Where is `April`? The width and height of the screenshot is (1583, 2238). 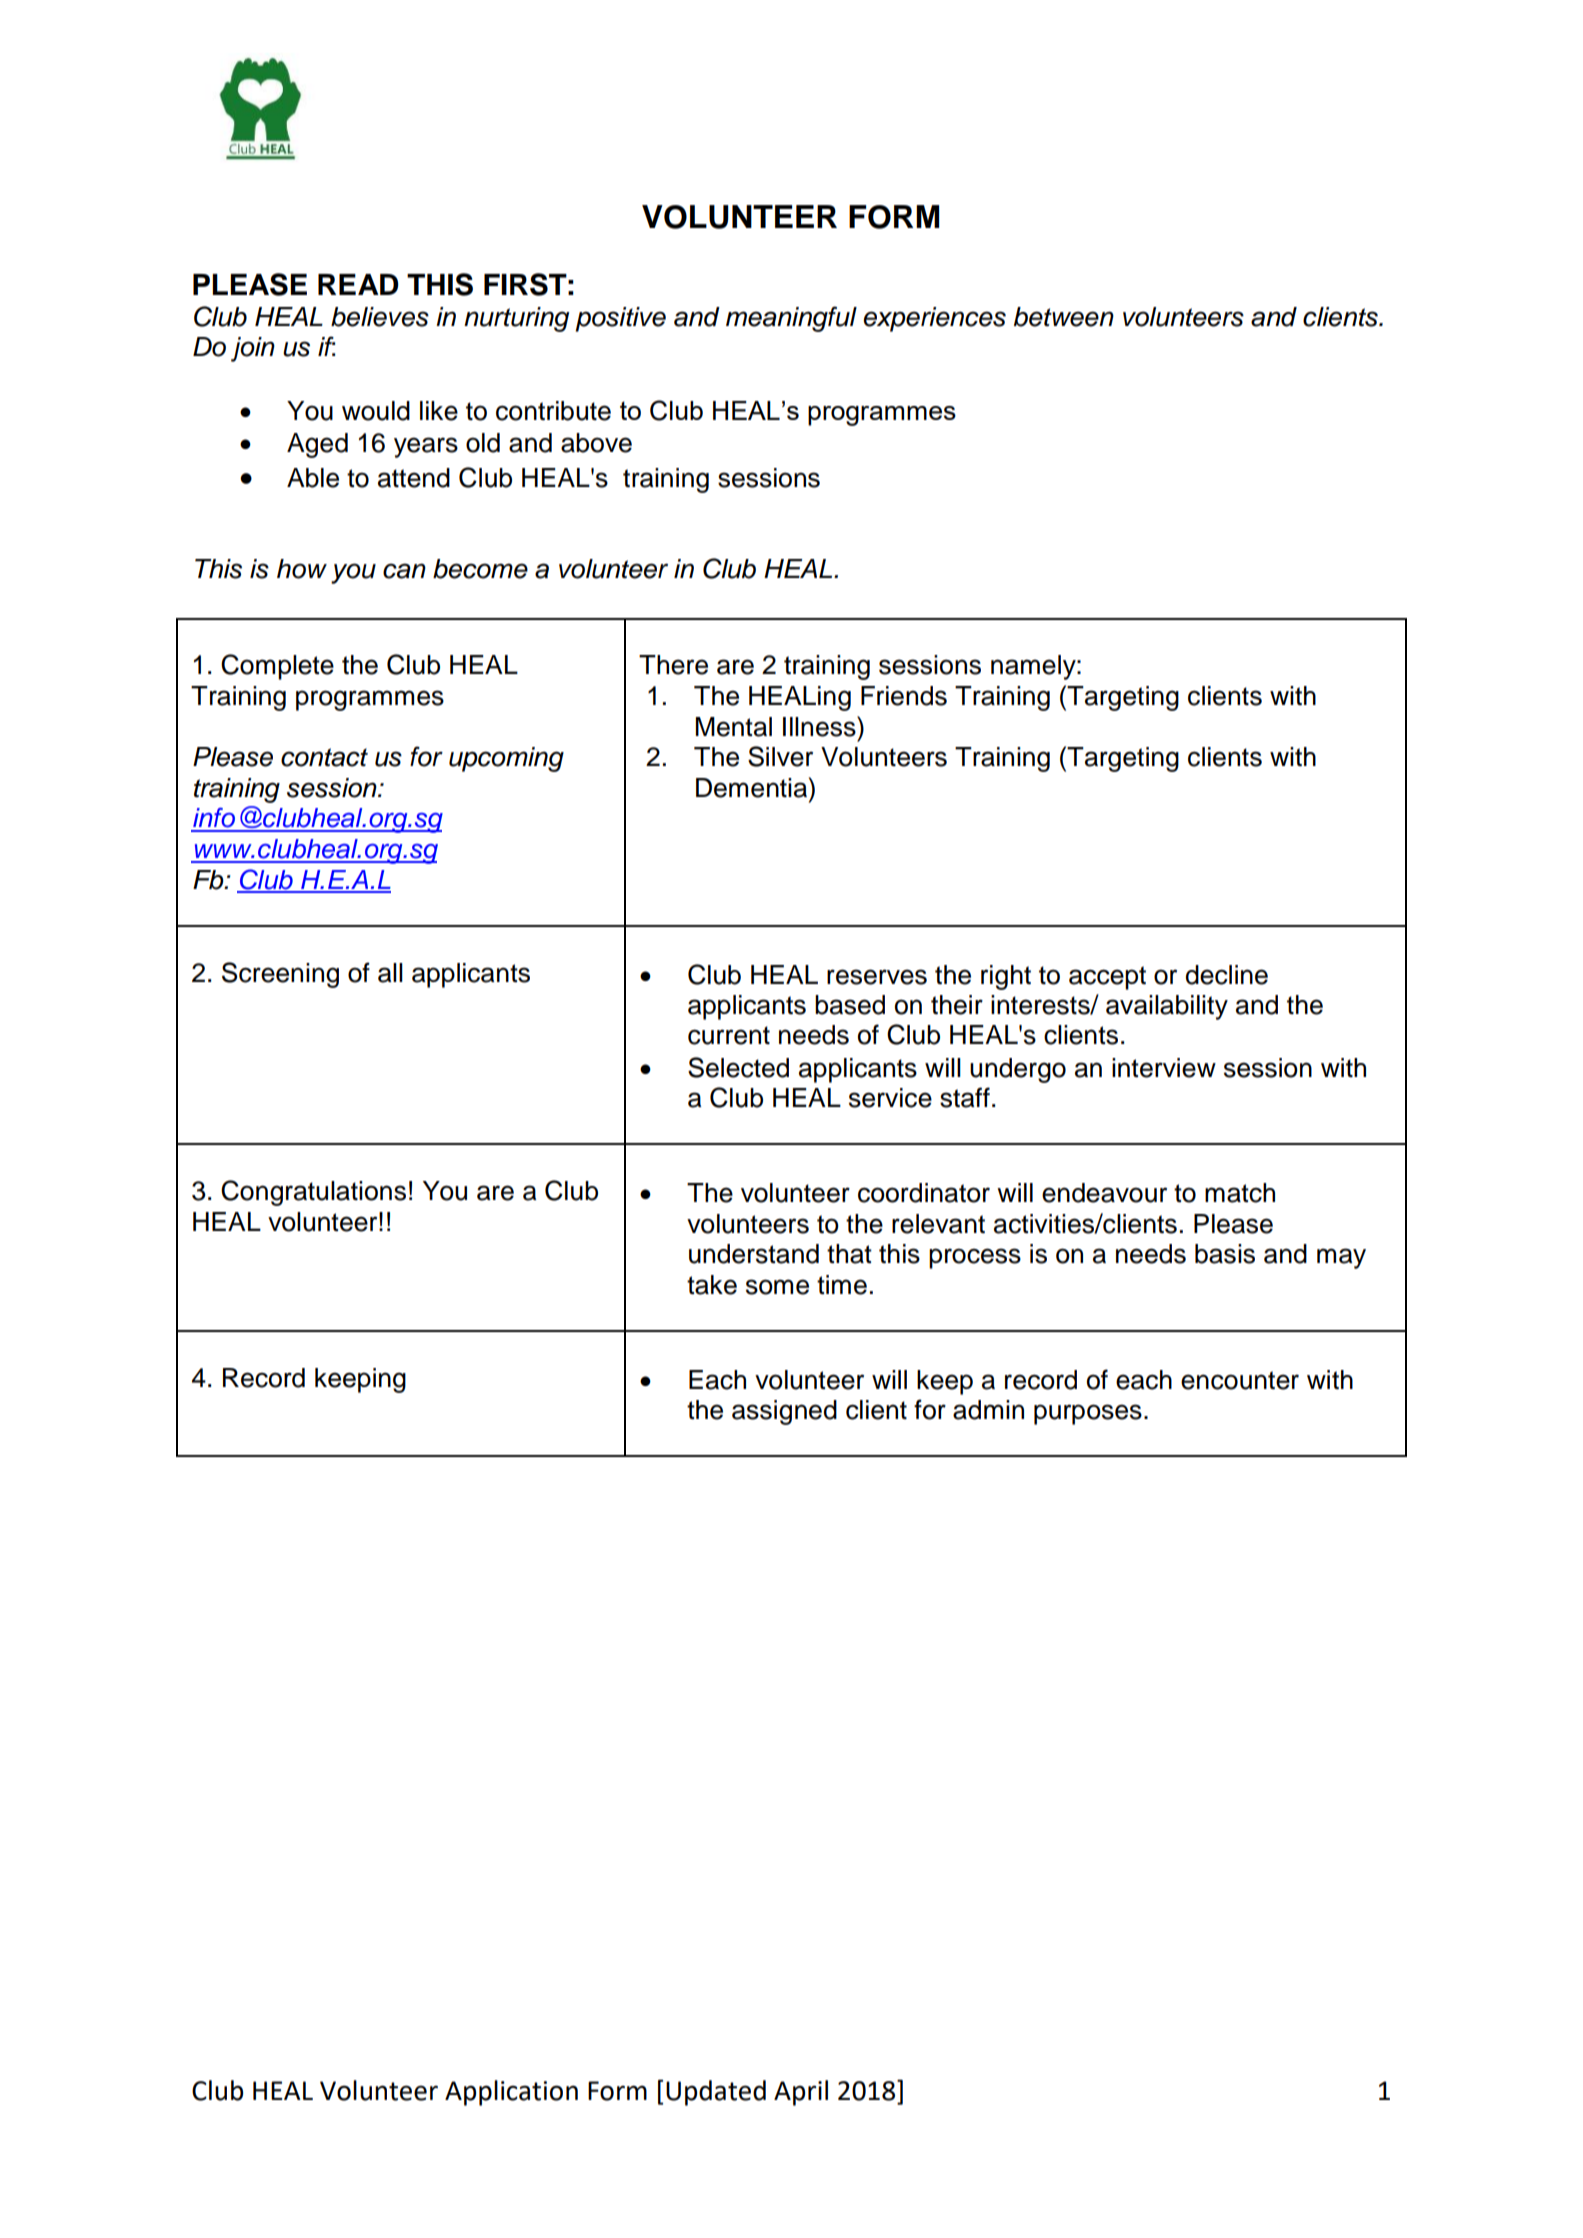 April is located at coordinates (801, 2093).
